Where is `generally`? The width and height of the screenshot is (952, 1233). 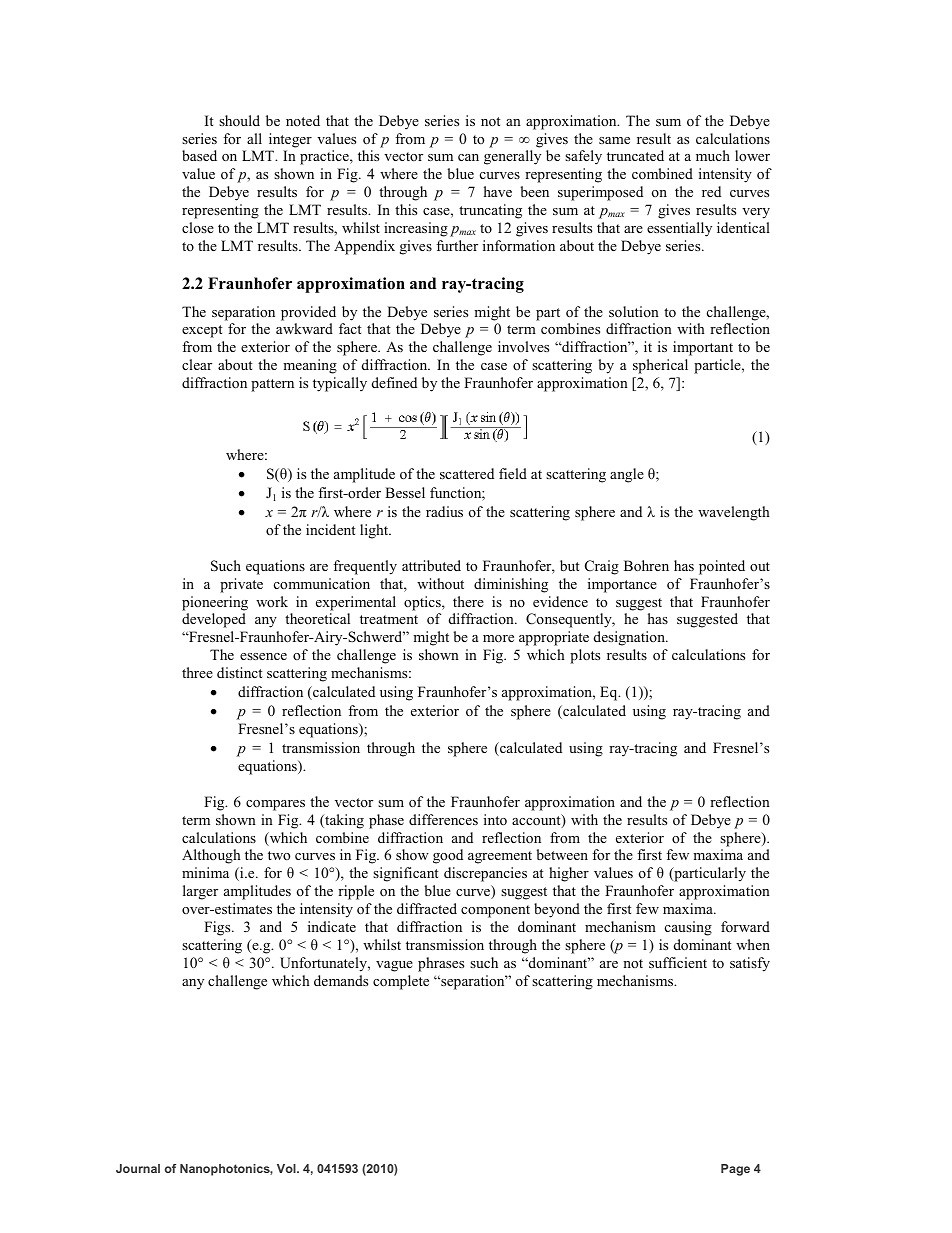
generally is located at coordinates (512, 157).
